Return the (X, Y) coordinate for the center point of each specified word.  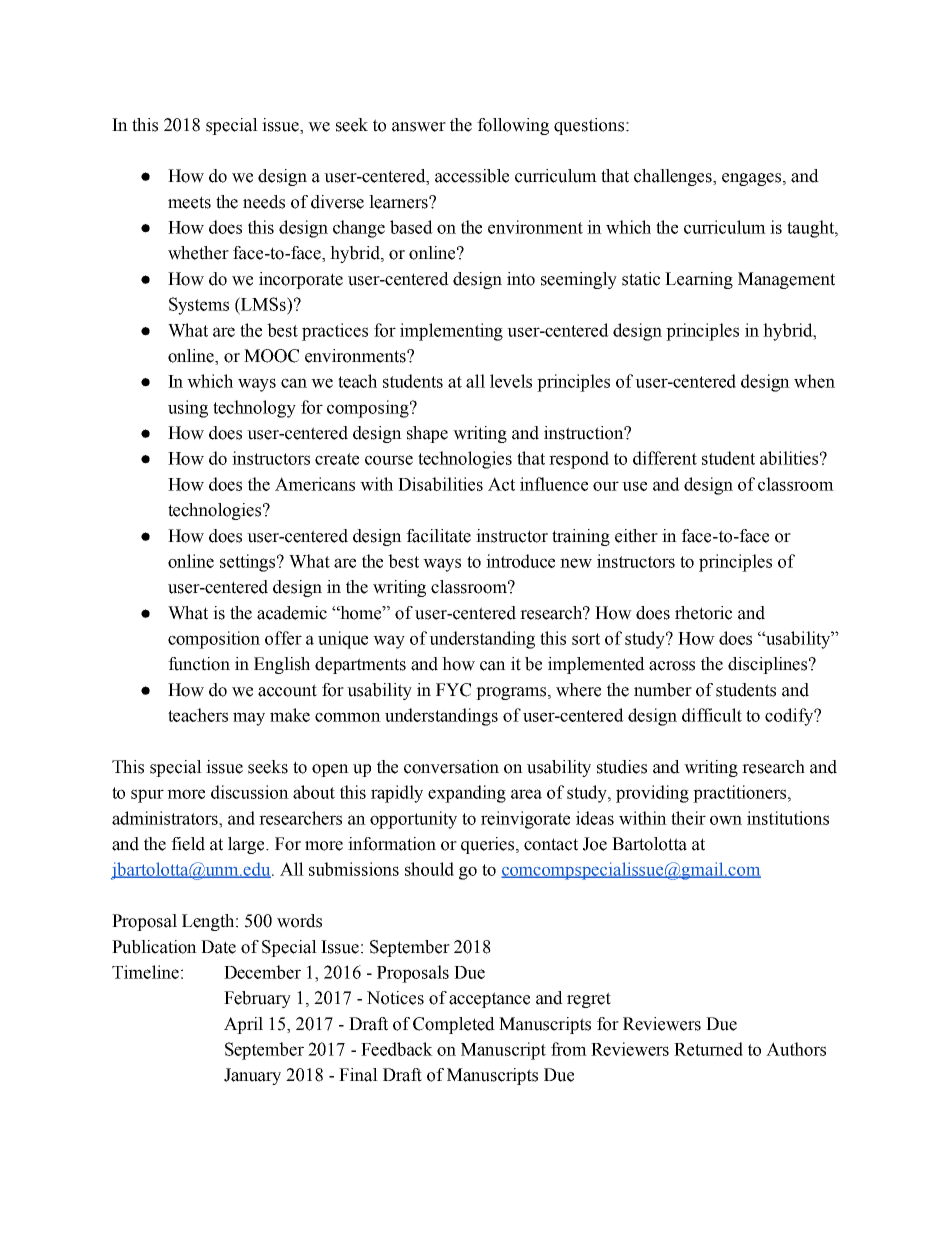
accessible (472, 176)
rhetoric (703, 613)
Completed (454, 1025)
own (726, 820)
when (814, 381)
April (243, 1025)
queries (489, 845)
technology (254, 409)
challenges (674, 177)
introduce (520, 561)
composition (214, 640)
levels (511, 381)
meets (189, 202)
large (247, 845)
